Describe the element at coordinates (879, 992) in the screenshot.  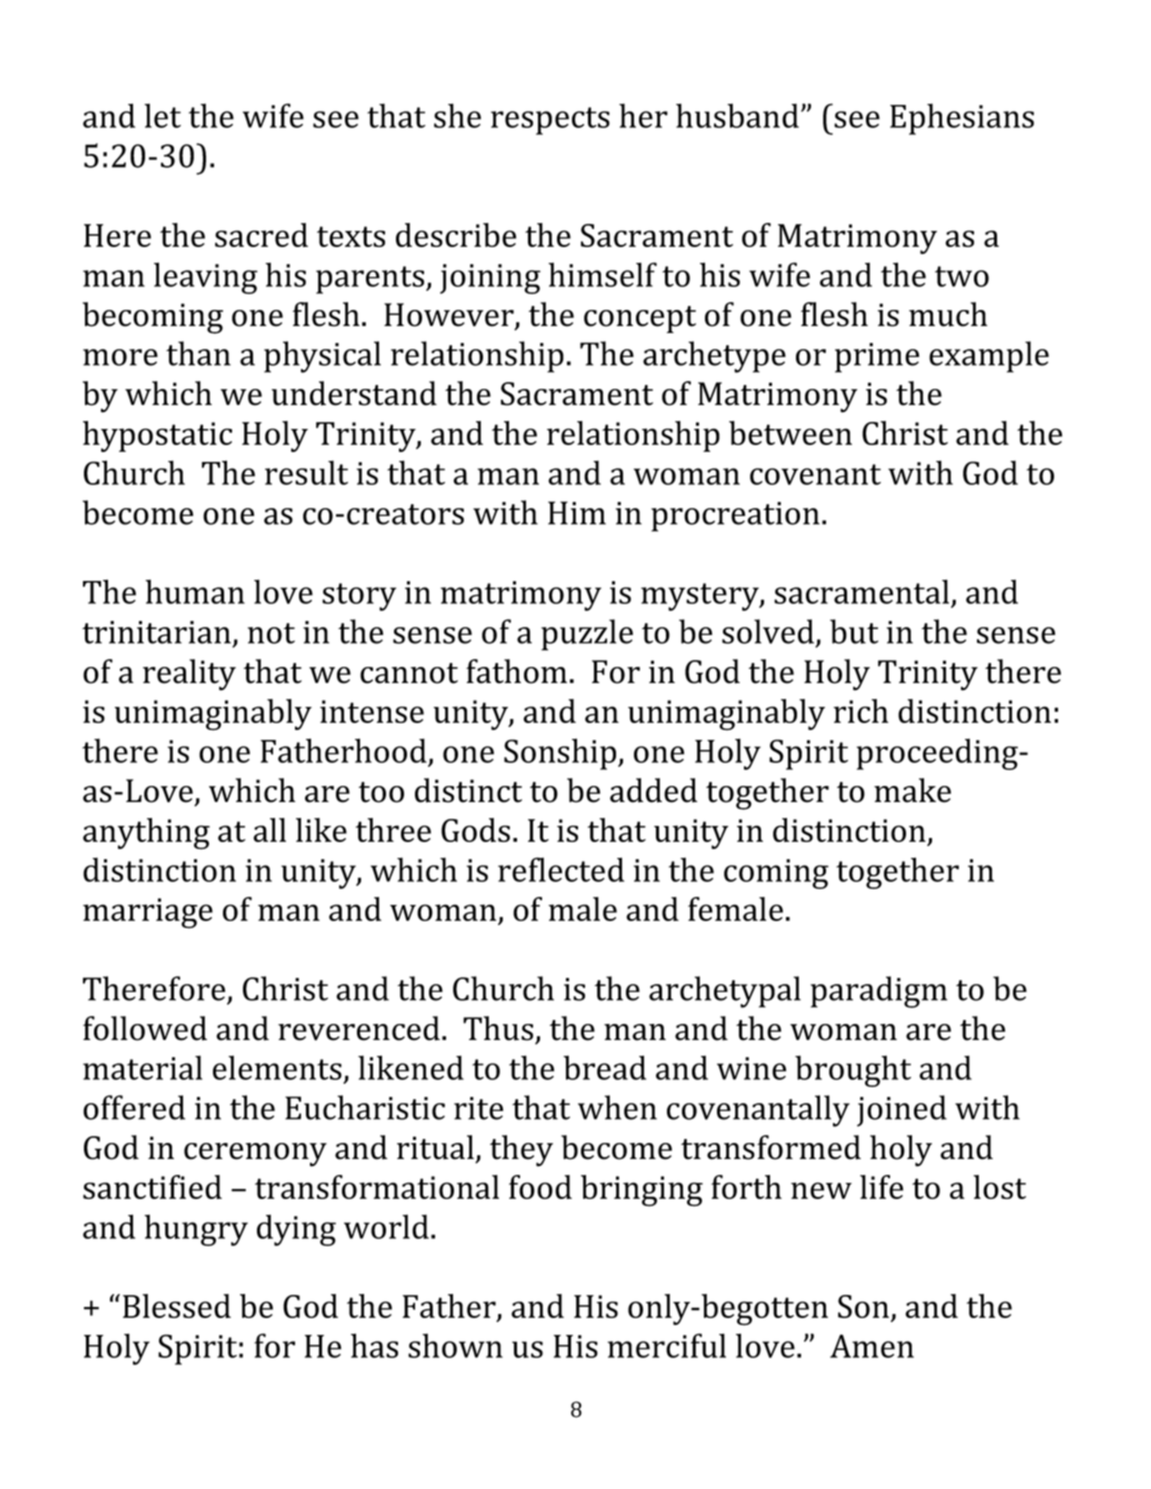
I see `paradigm` at that location.
